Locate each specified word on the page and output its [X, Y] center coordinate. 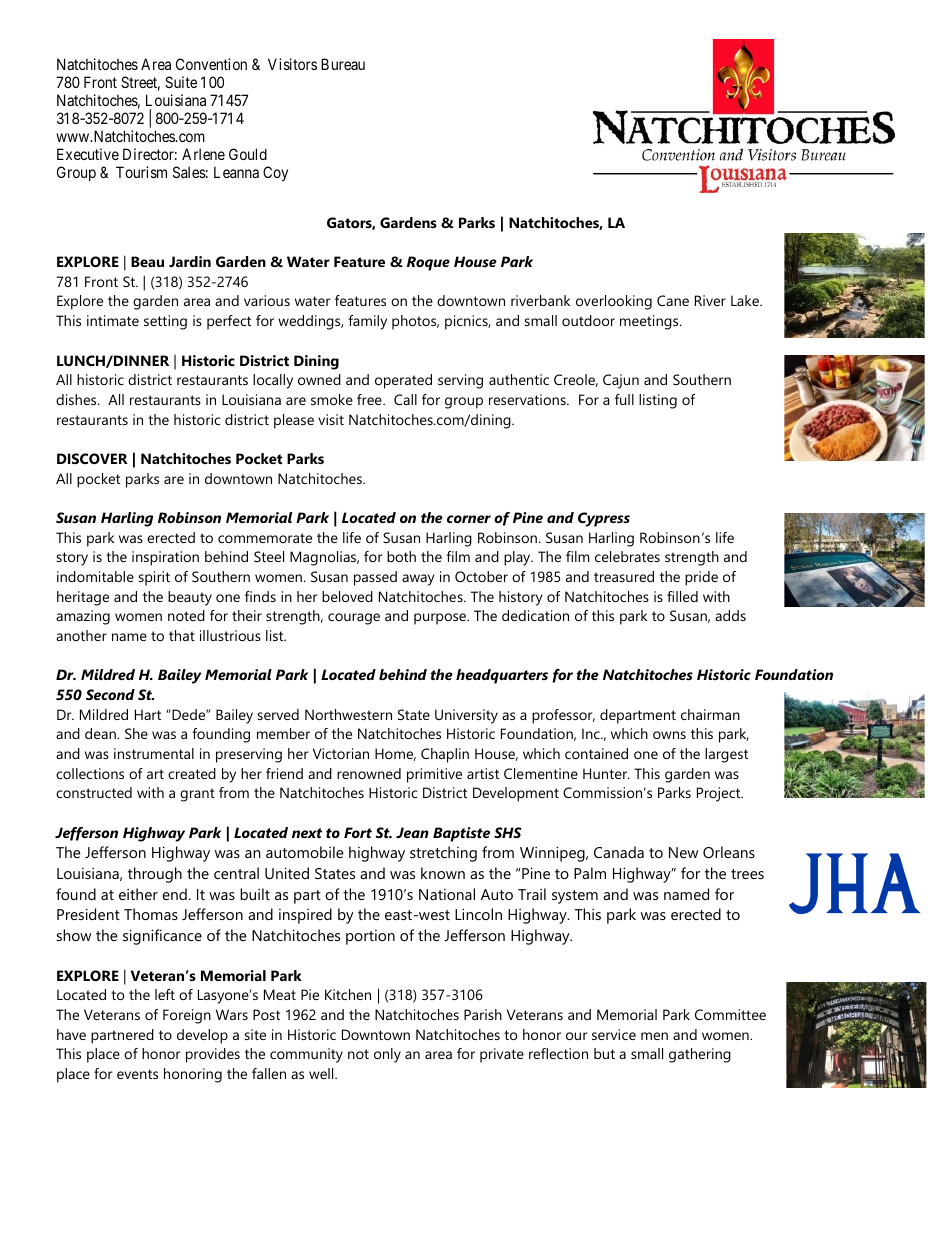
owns [669, 735]
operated [403, 381]
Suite [181, 82]
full [624, 399]
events [137, 1074]
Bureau [343, 64]
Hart [148, 714]
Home [395, 754]
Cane [673, 300]
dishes [77, 399]
